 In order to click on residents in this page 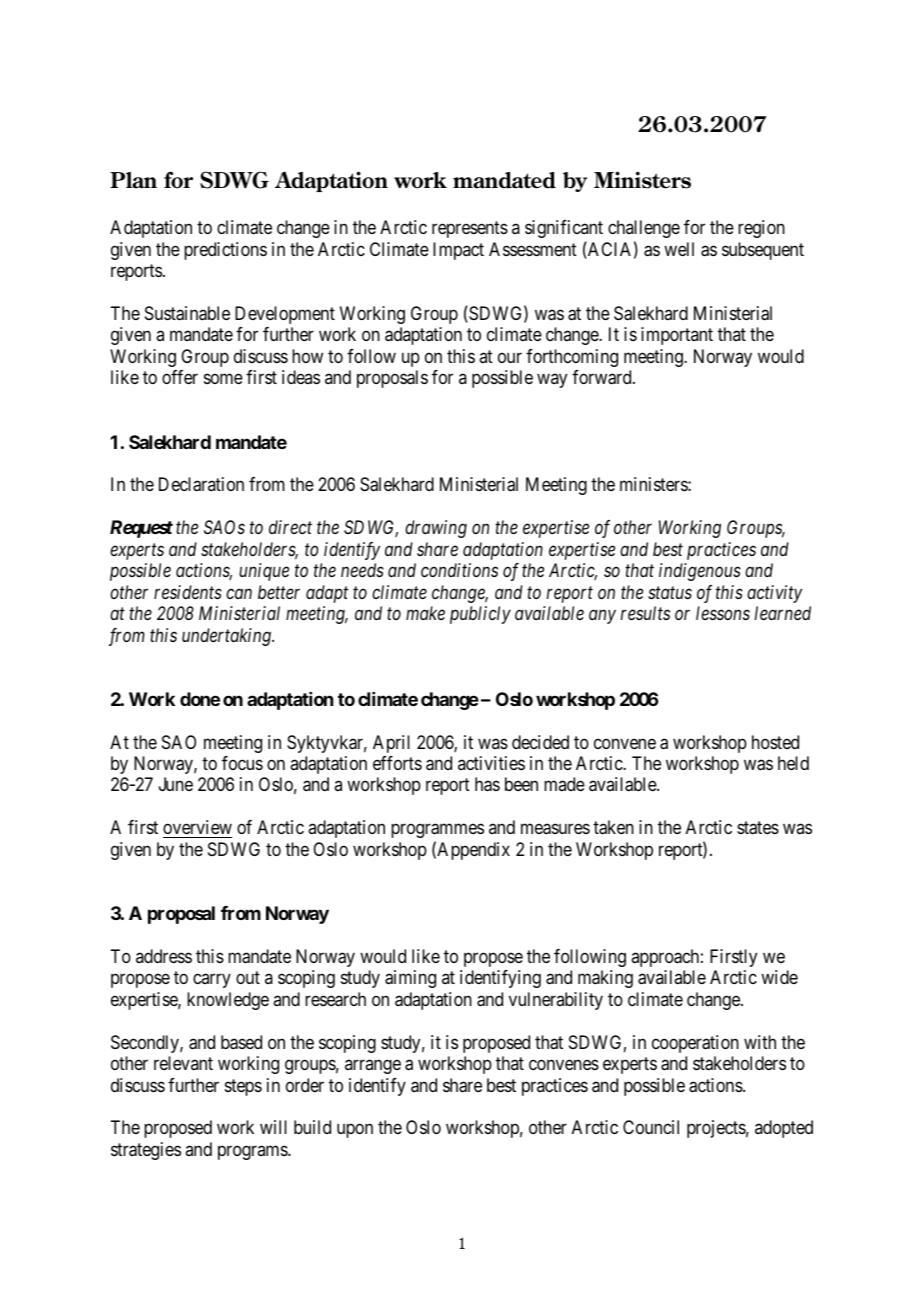, I will do `click(188, 592)`.
